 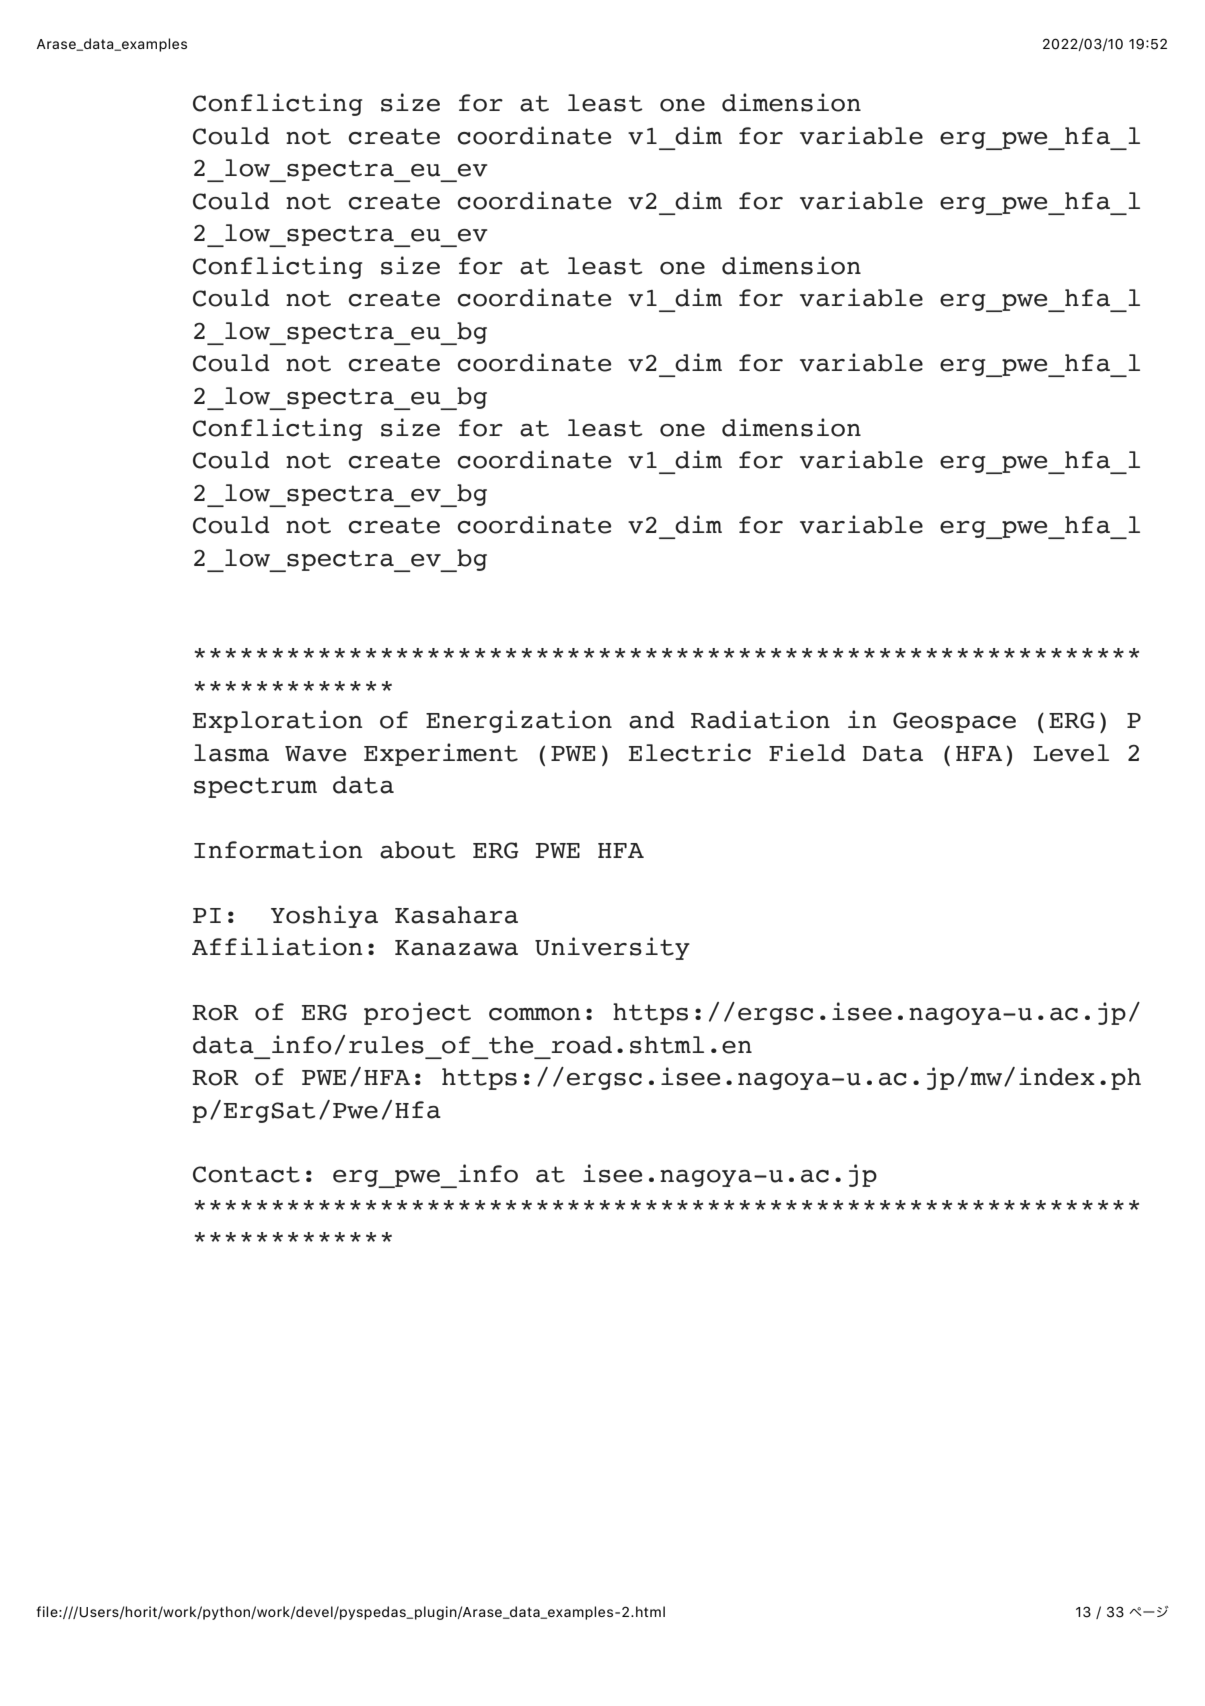 I want to click on Contact, so click(x=246, y=1174).
